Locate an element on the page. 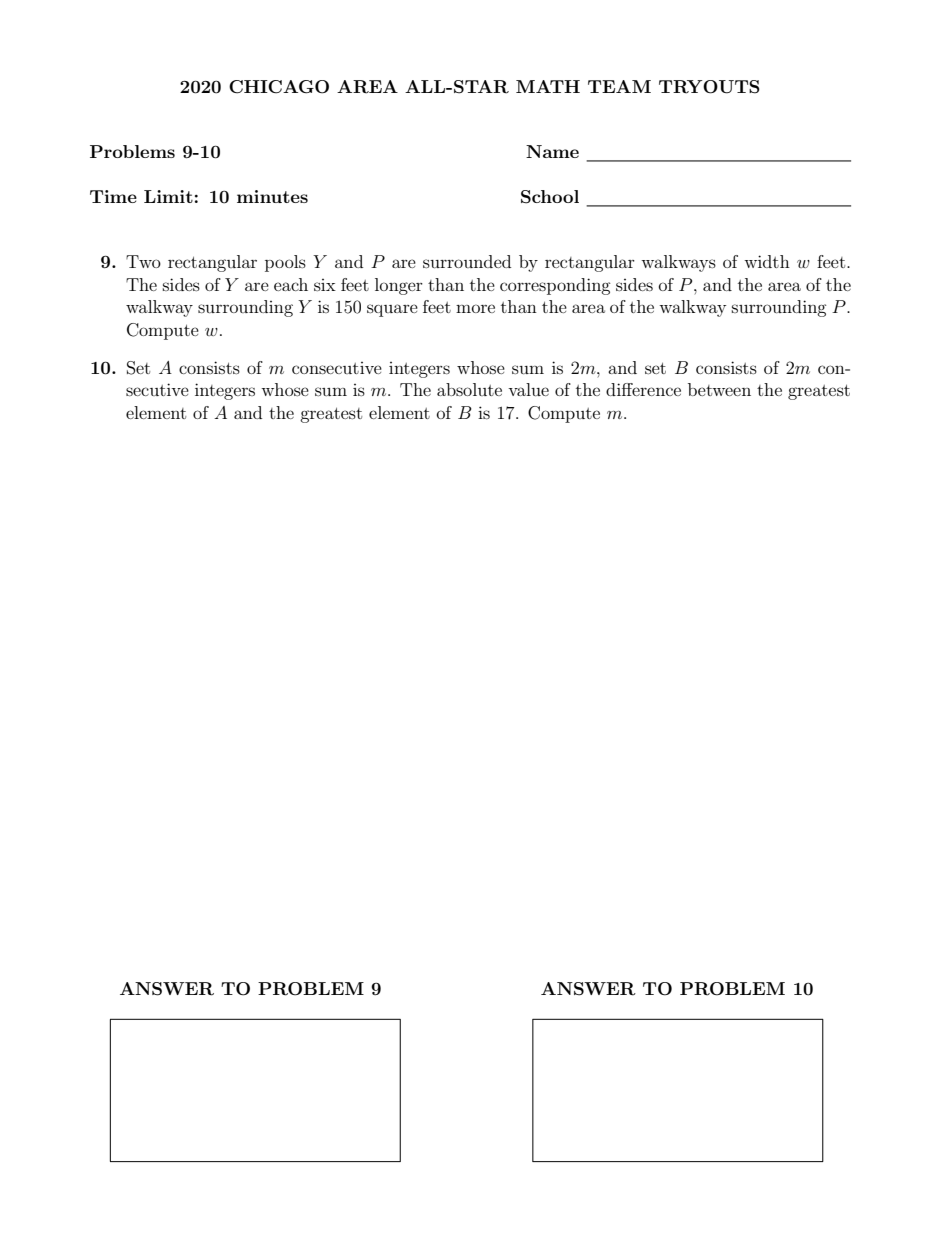 The height and width of the image is (1233, 952). corresponding is located at coordinates (555, 286).
